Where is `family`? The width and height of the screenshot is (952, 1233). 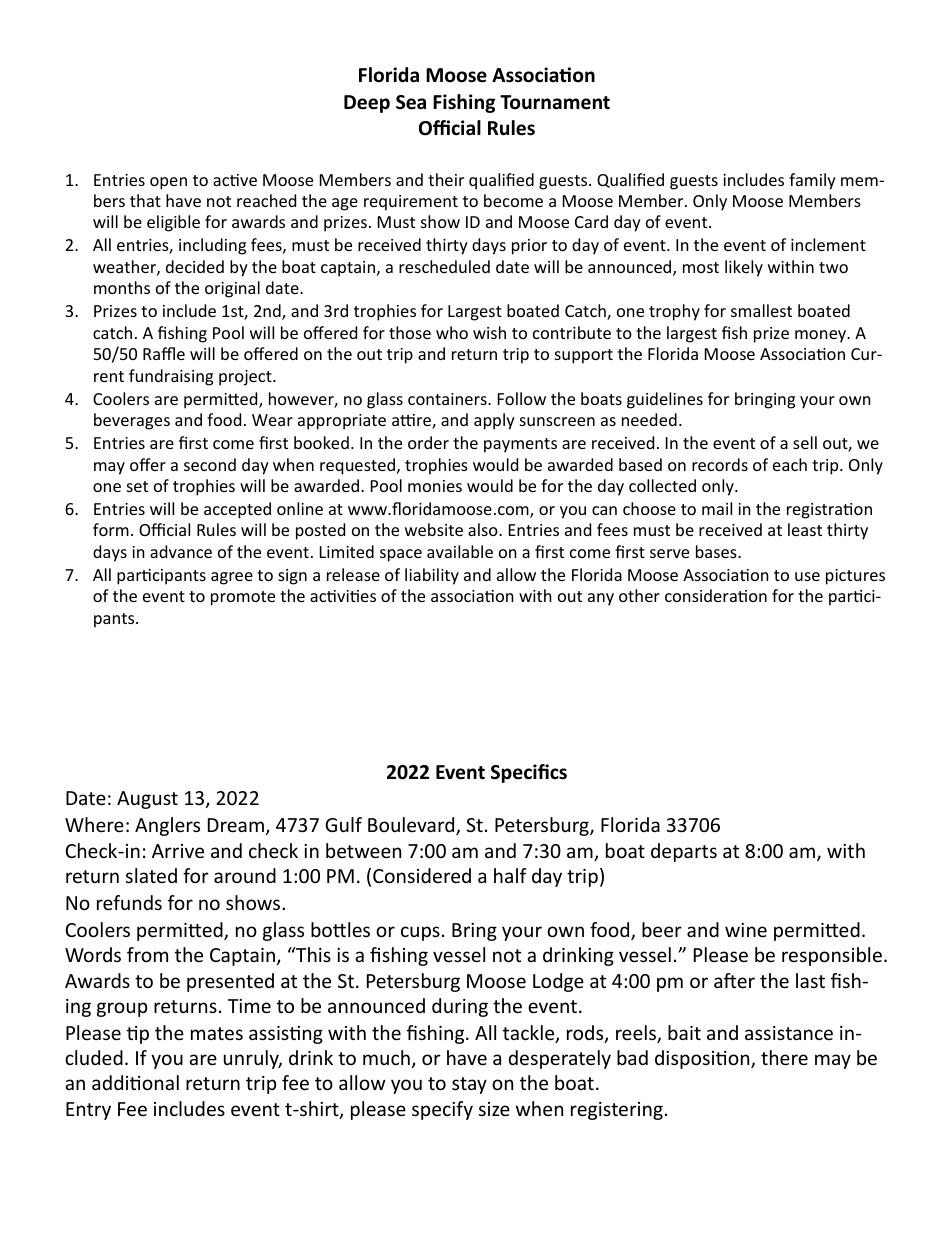
family is located at coordinates (812, 181).
